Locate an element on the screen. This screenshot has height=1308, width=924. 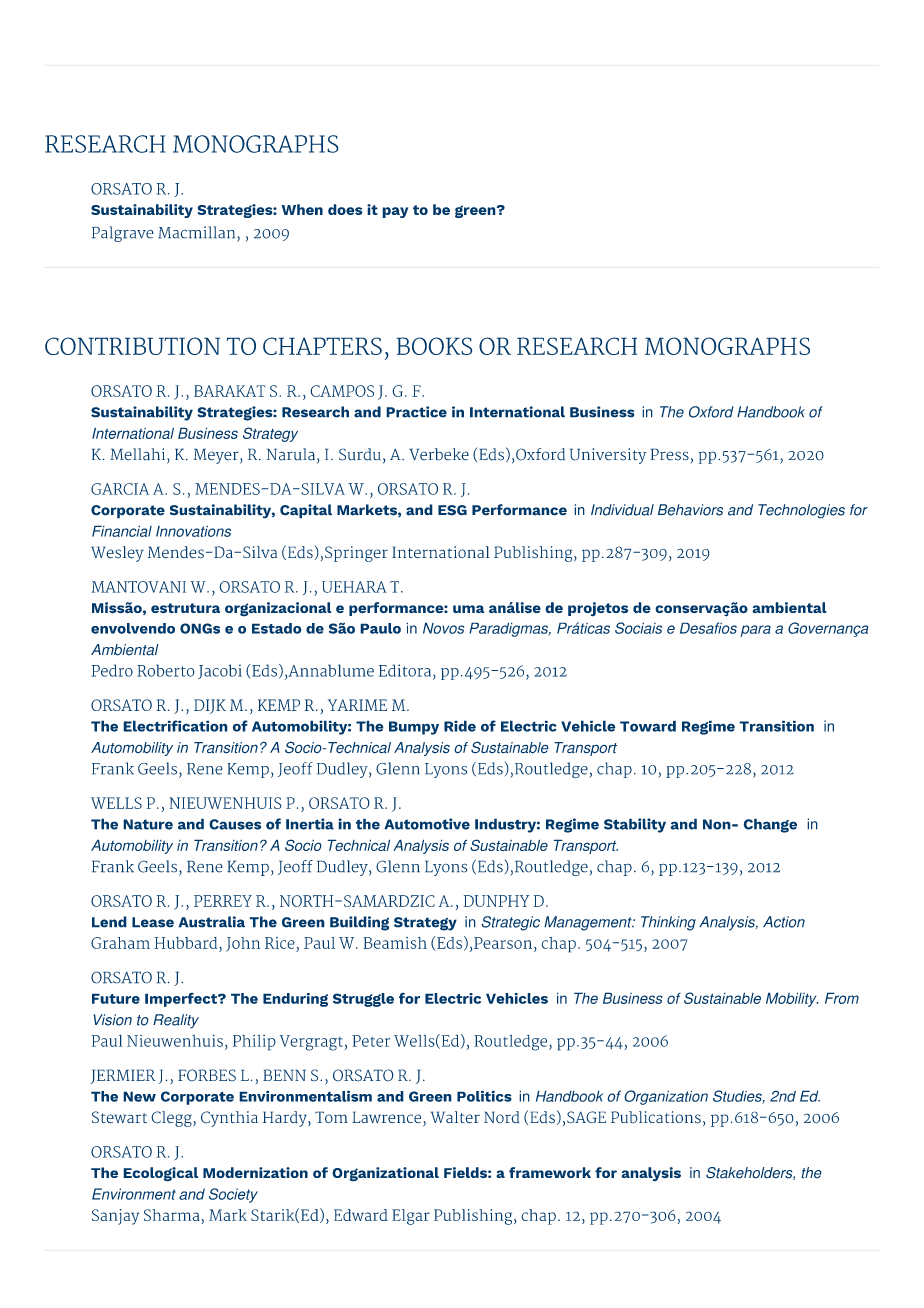
Publications is located at coordinates (656, 1117).
